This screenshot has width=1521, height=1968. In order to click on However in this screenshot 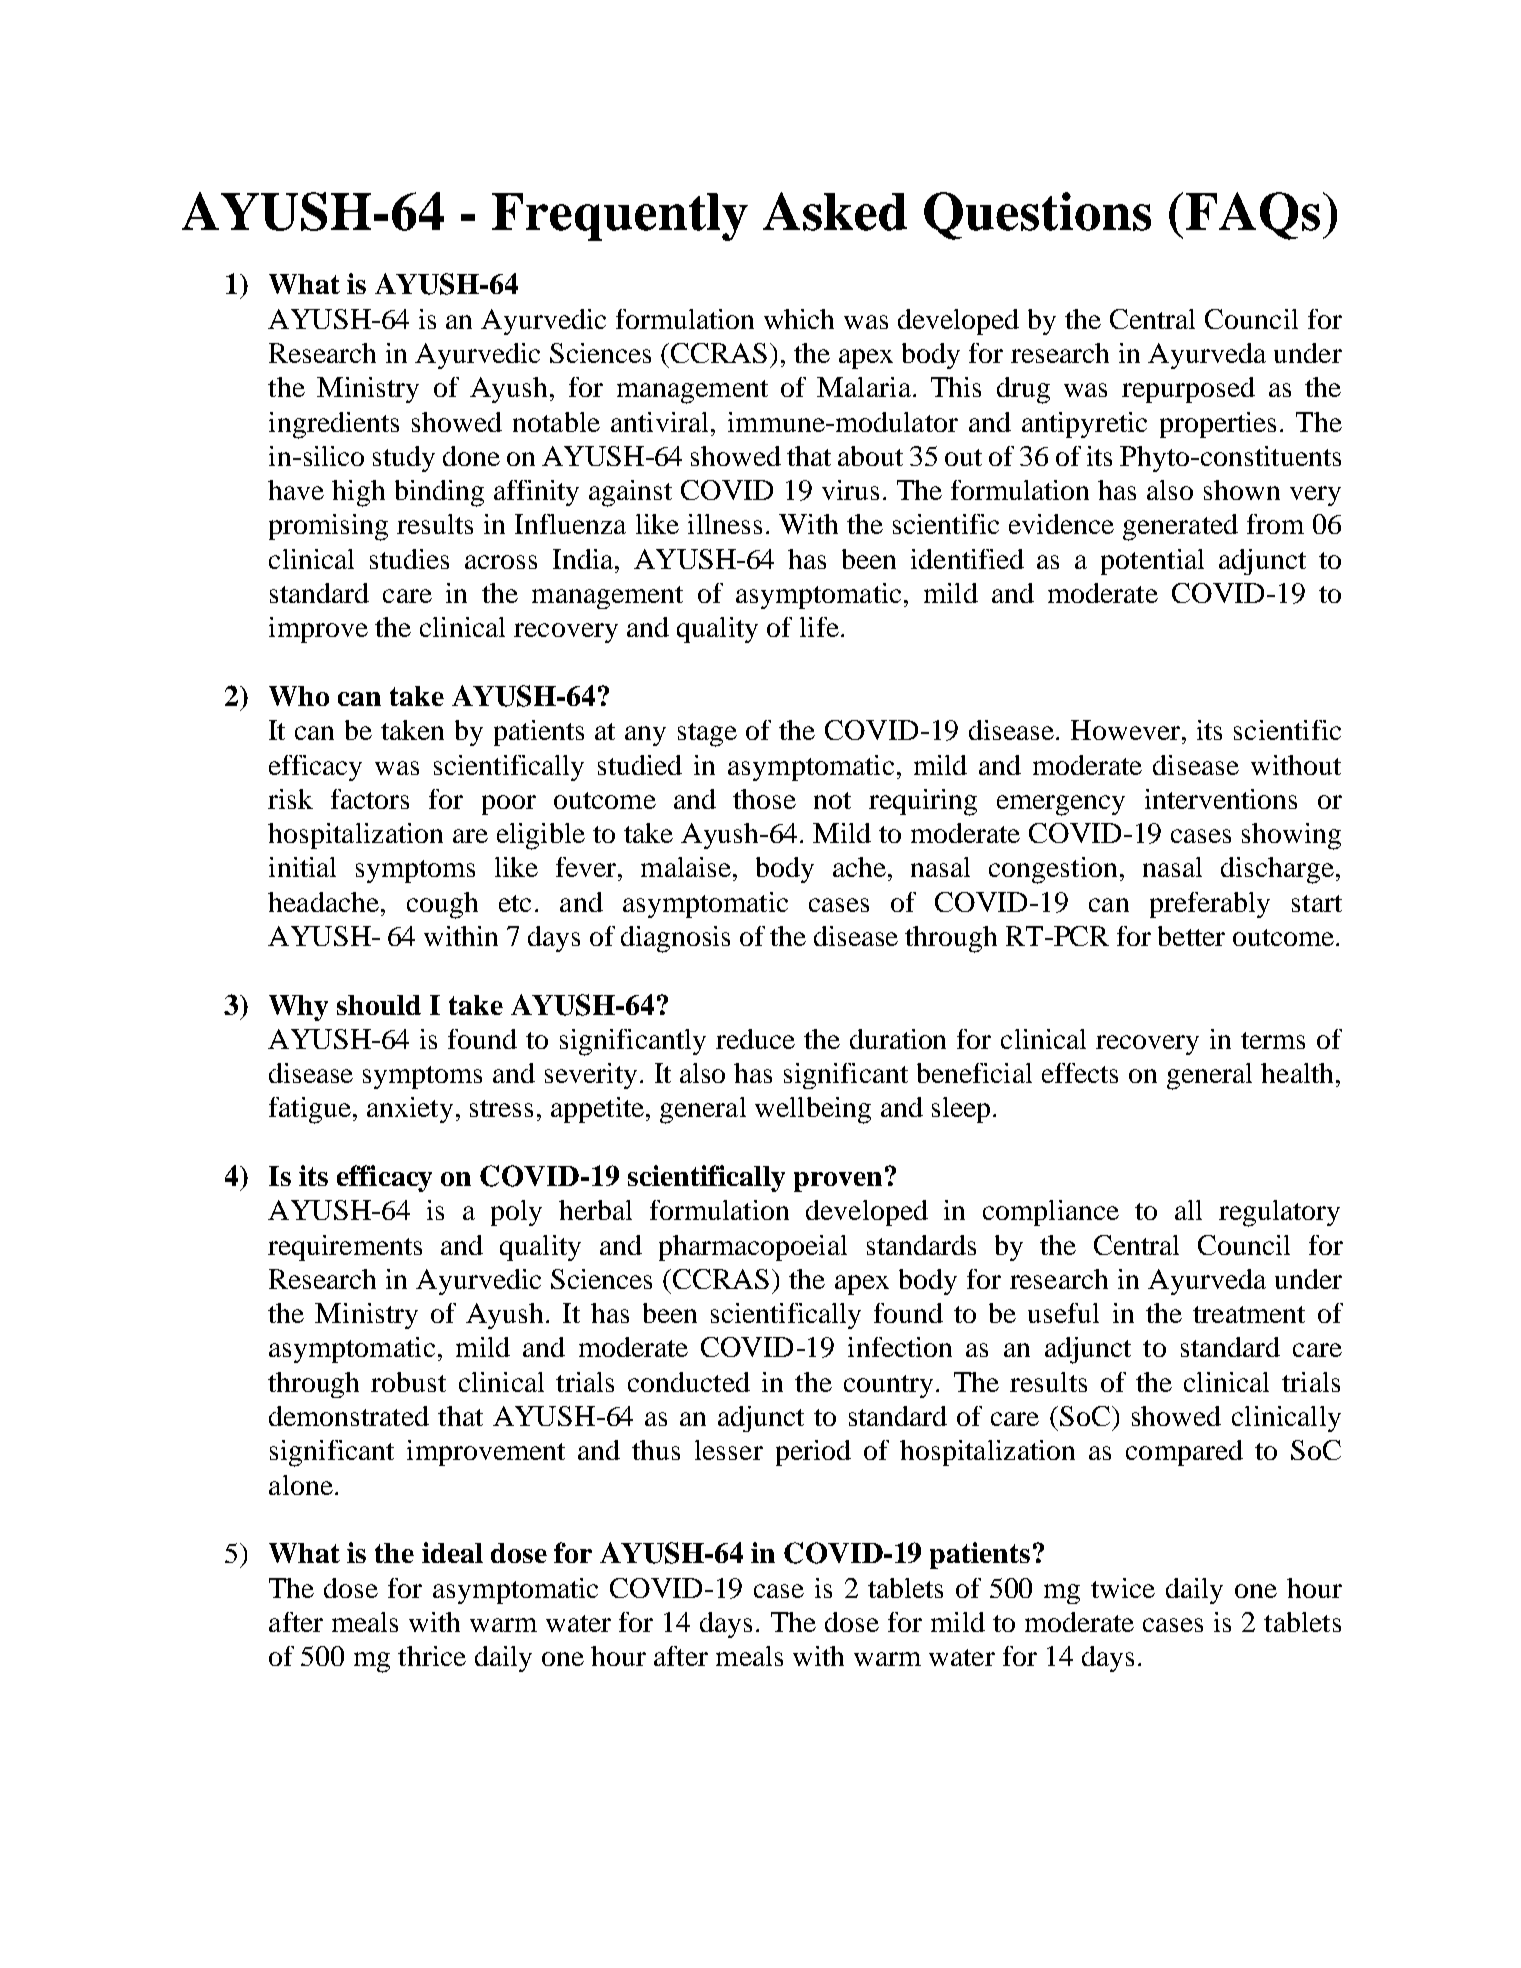, I will do `click(1125, 730)`.
